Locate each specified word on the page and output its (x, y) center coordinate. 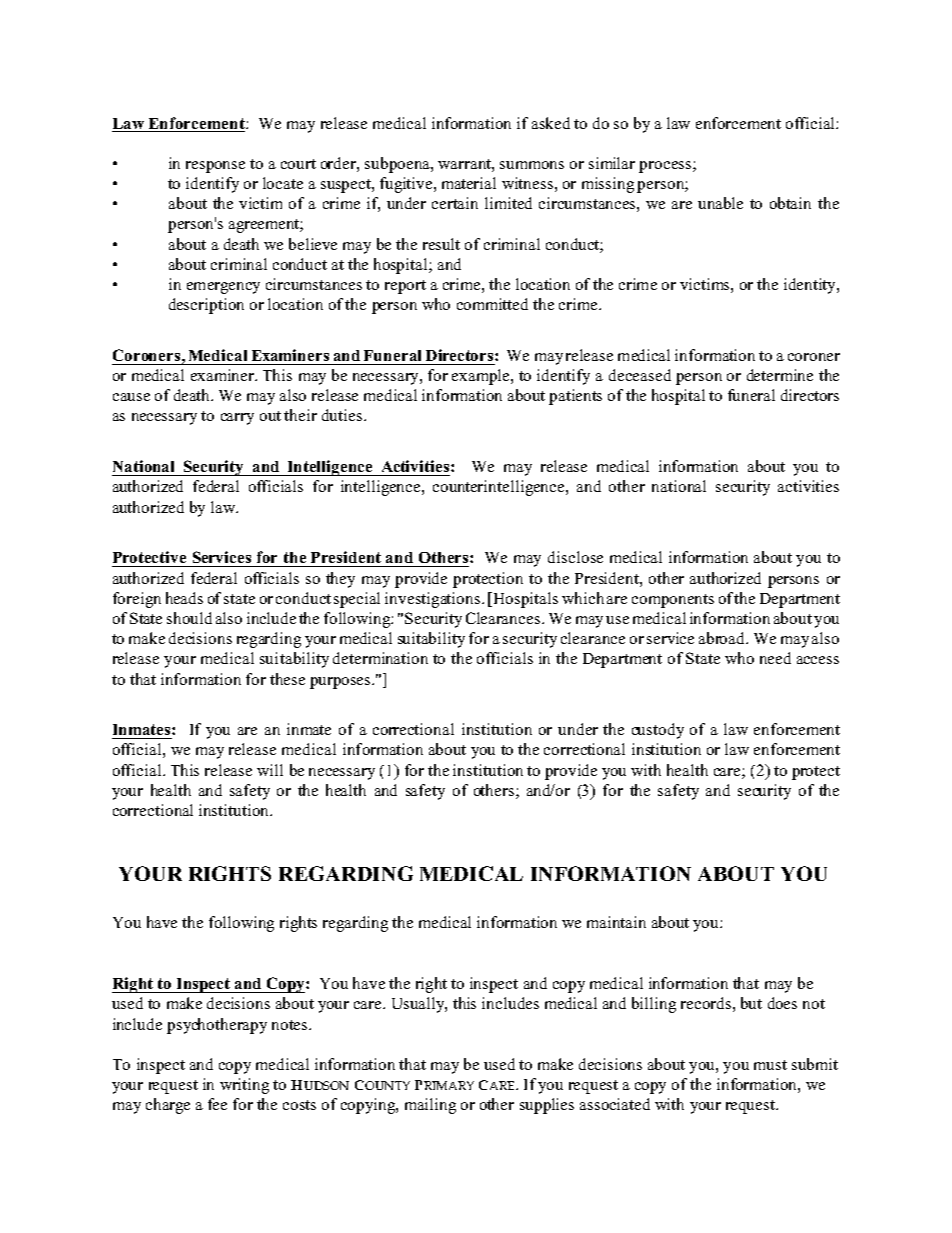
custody (658, 731)
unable (720, 203)
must (770, 1065)
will (270, 770)
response (215, 167)
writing (244, 1086)
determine (780, 375)
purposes (341, 683)
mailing (430, 1106)
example (482, 377)
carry (237, 419)
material (469, 183)
